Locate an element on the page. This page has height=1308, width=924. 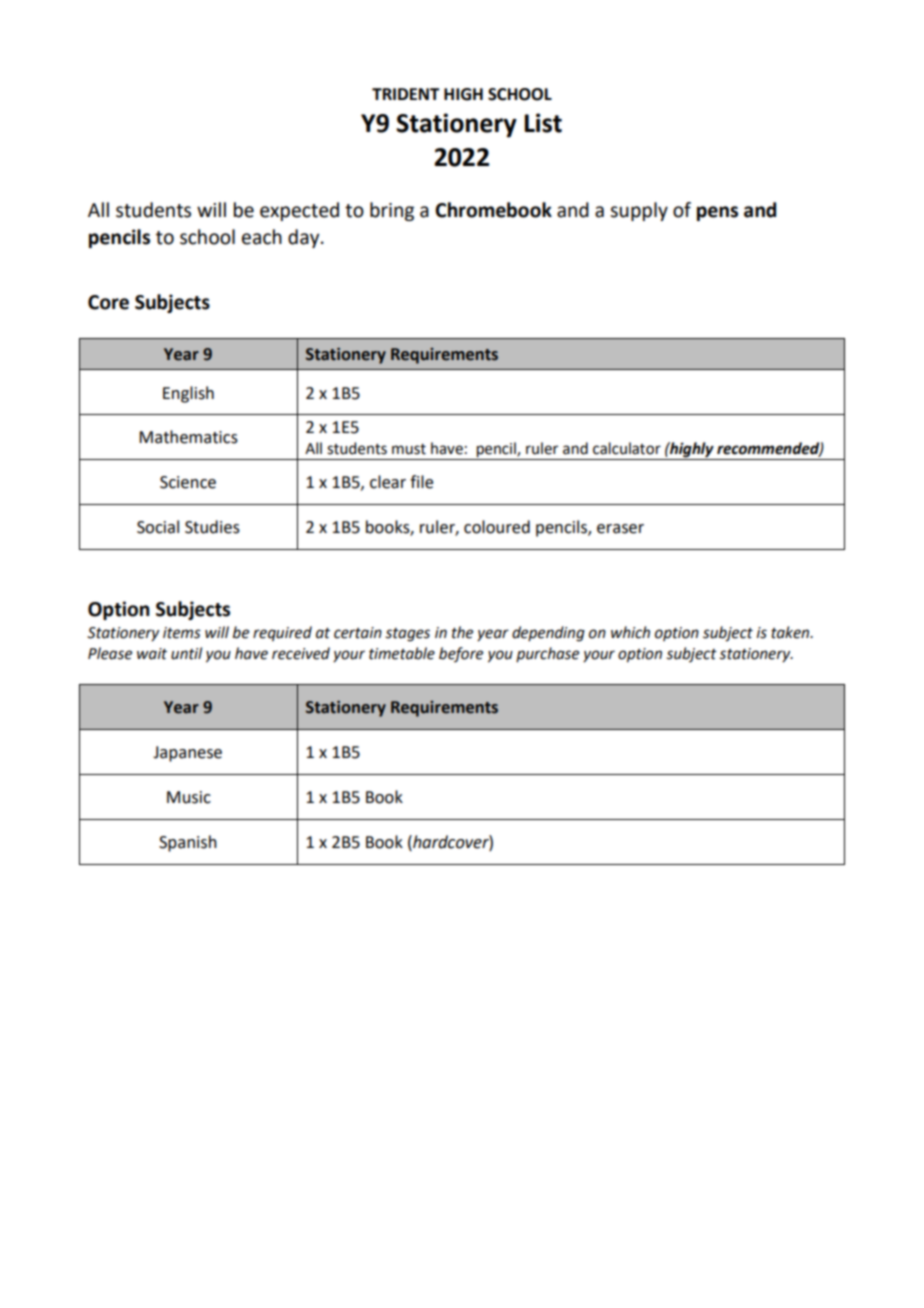
List is located at coordinates (543, 123).
